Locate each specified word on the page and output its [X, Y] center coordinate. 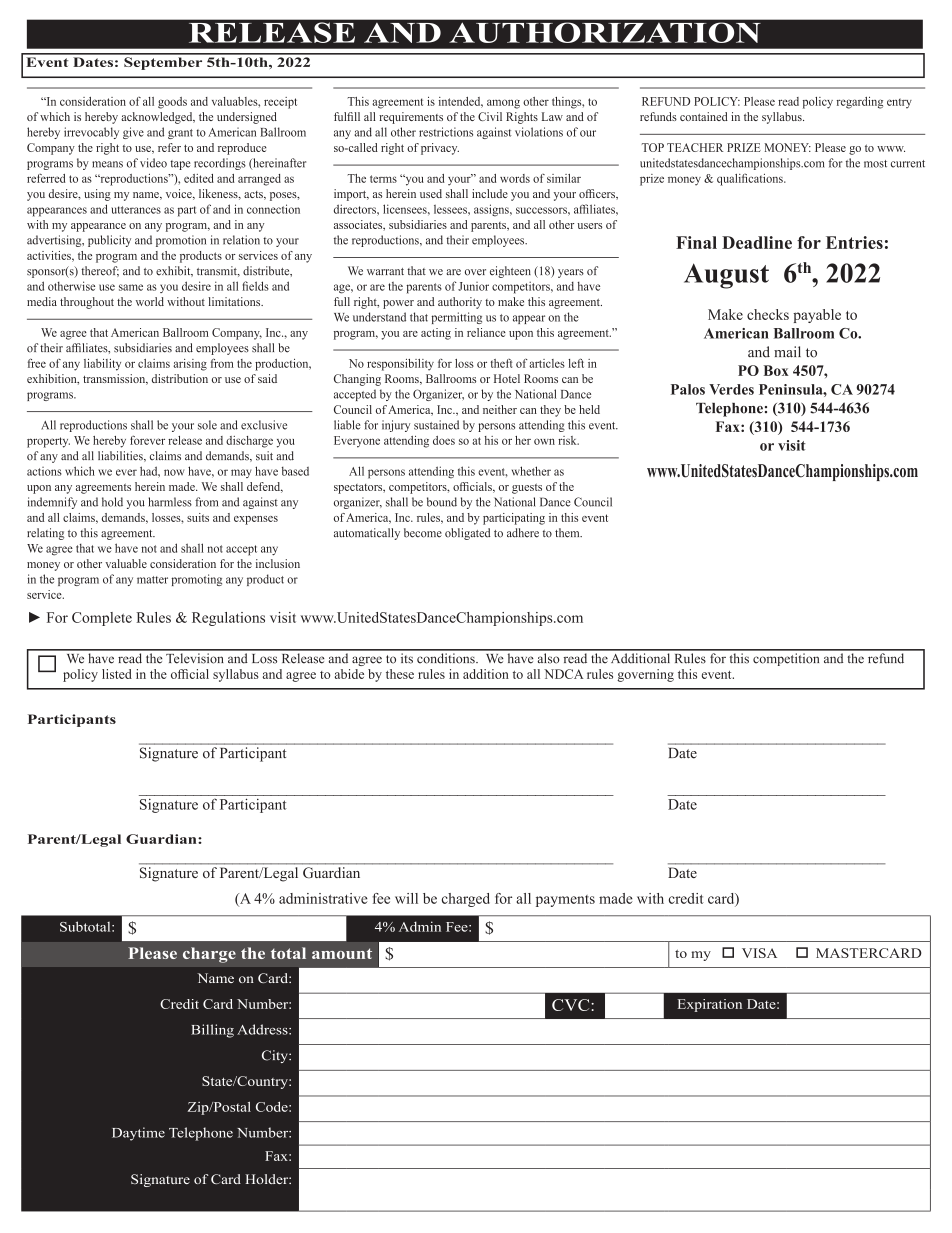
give [133, 133]
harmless [170, 502]
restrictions [446, 132]
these [400, 674]
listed [117, 674]
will [406, 898]
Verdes [731, 389]
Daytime [138, 1134]
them [568, 533]
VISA [759, 953]
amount [342, 953]
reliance [486, 332]
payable [817, 316]
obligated [467, 534]
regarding [860, 103]
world [150, 301]
